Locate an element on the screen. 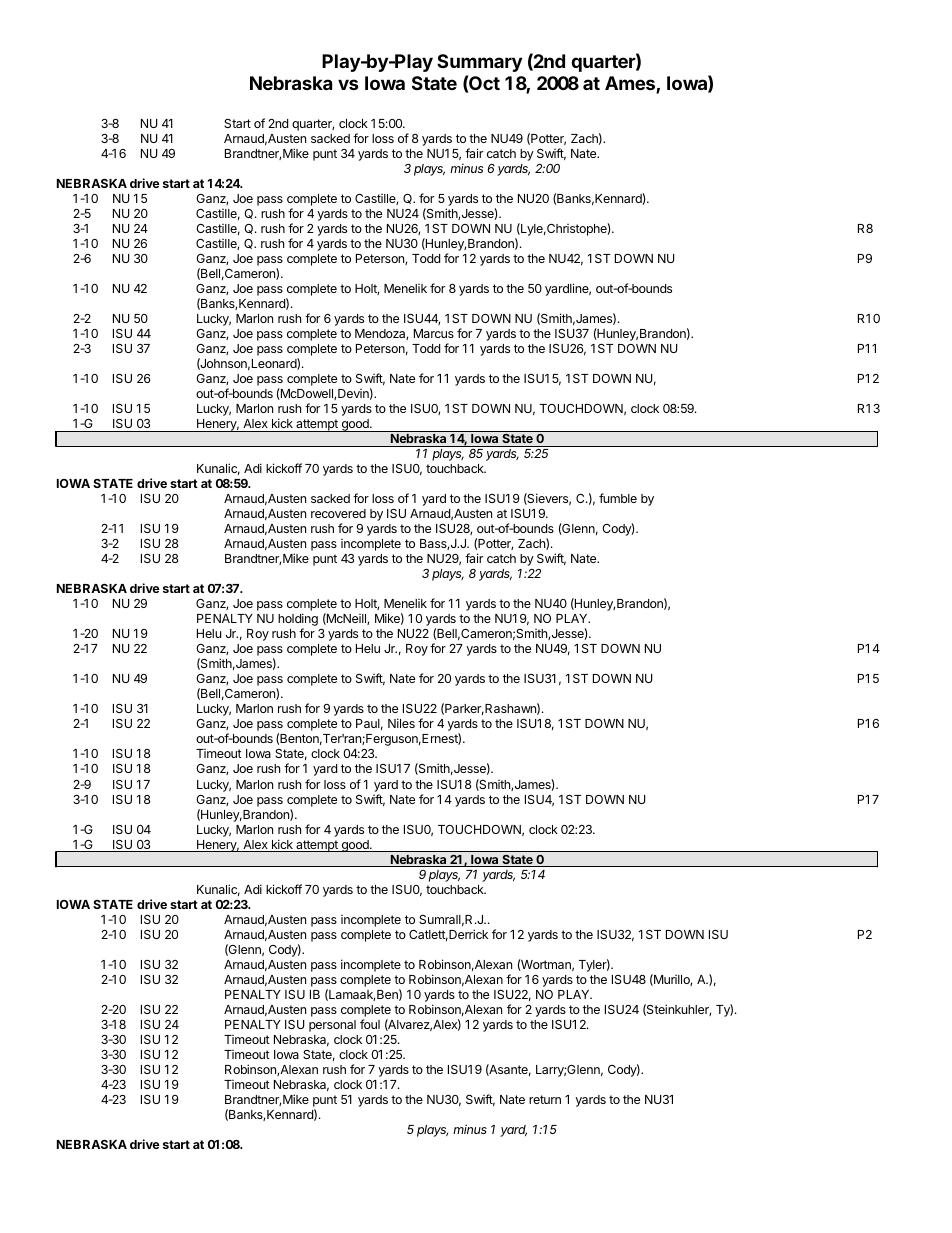  foul is located at coordinates (370, 1024).
